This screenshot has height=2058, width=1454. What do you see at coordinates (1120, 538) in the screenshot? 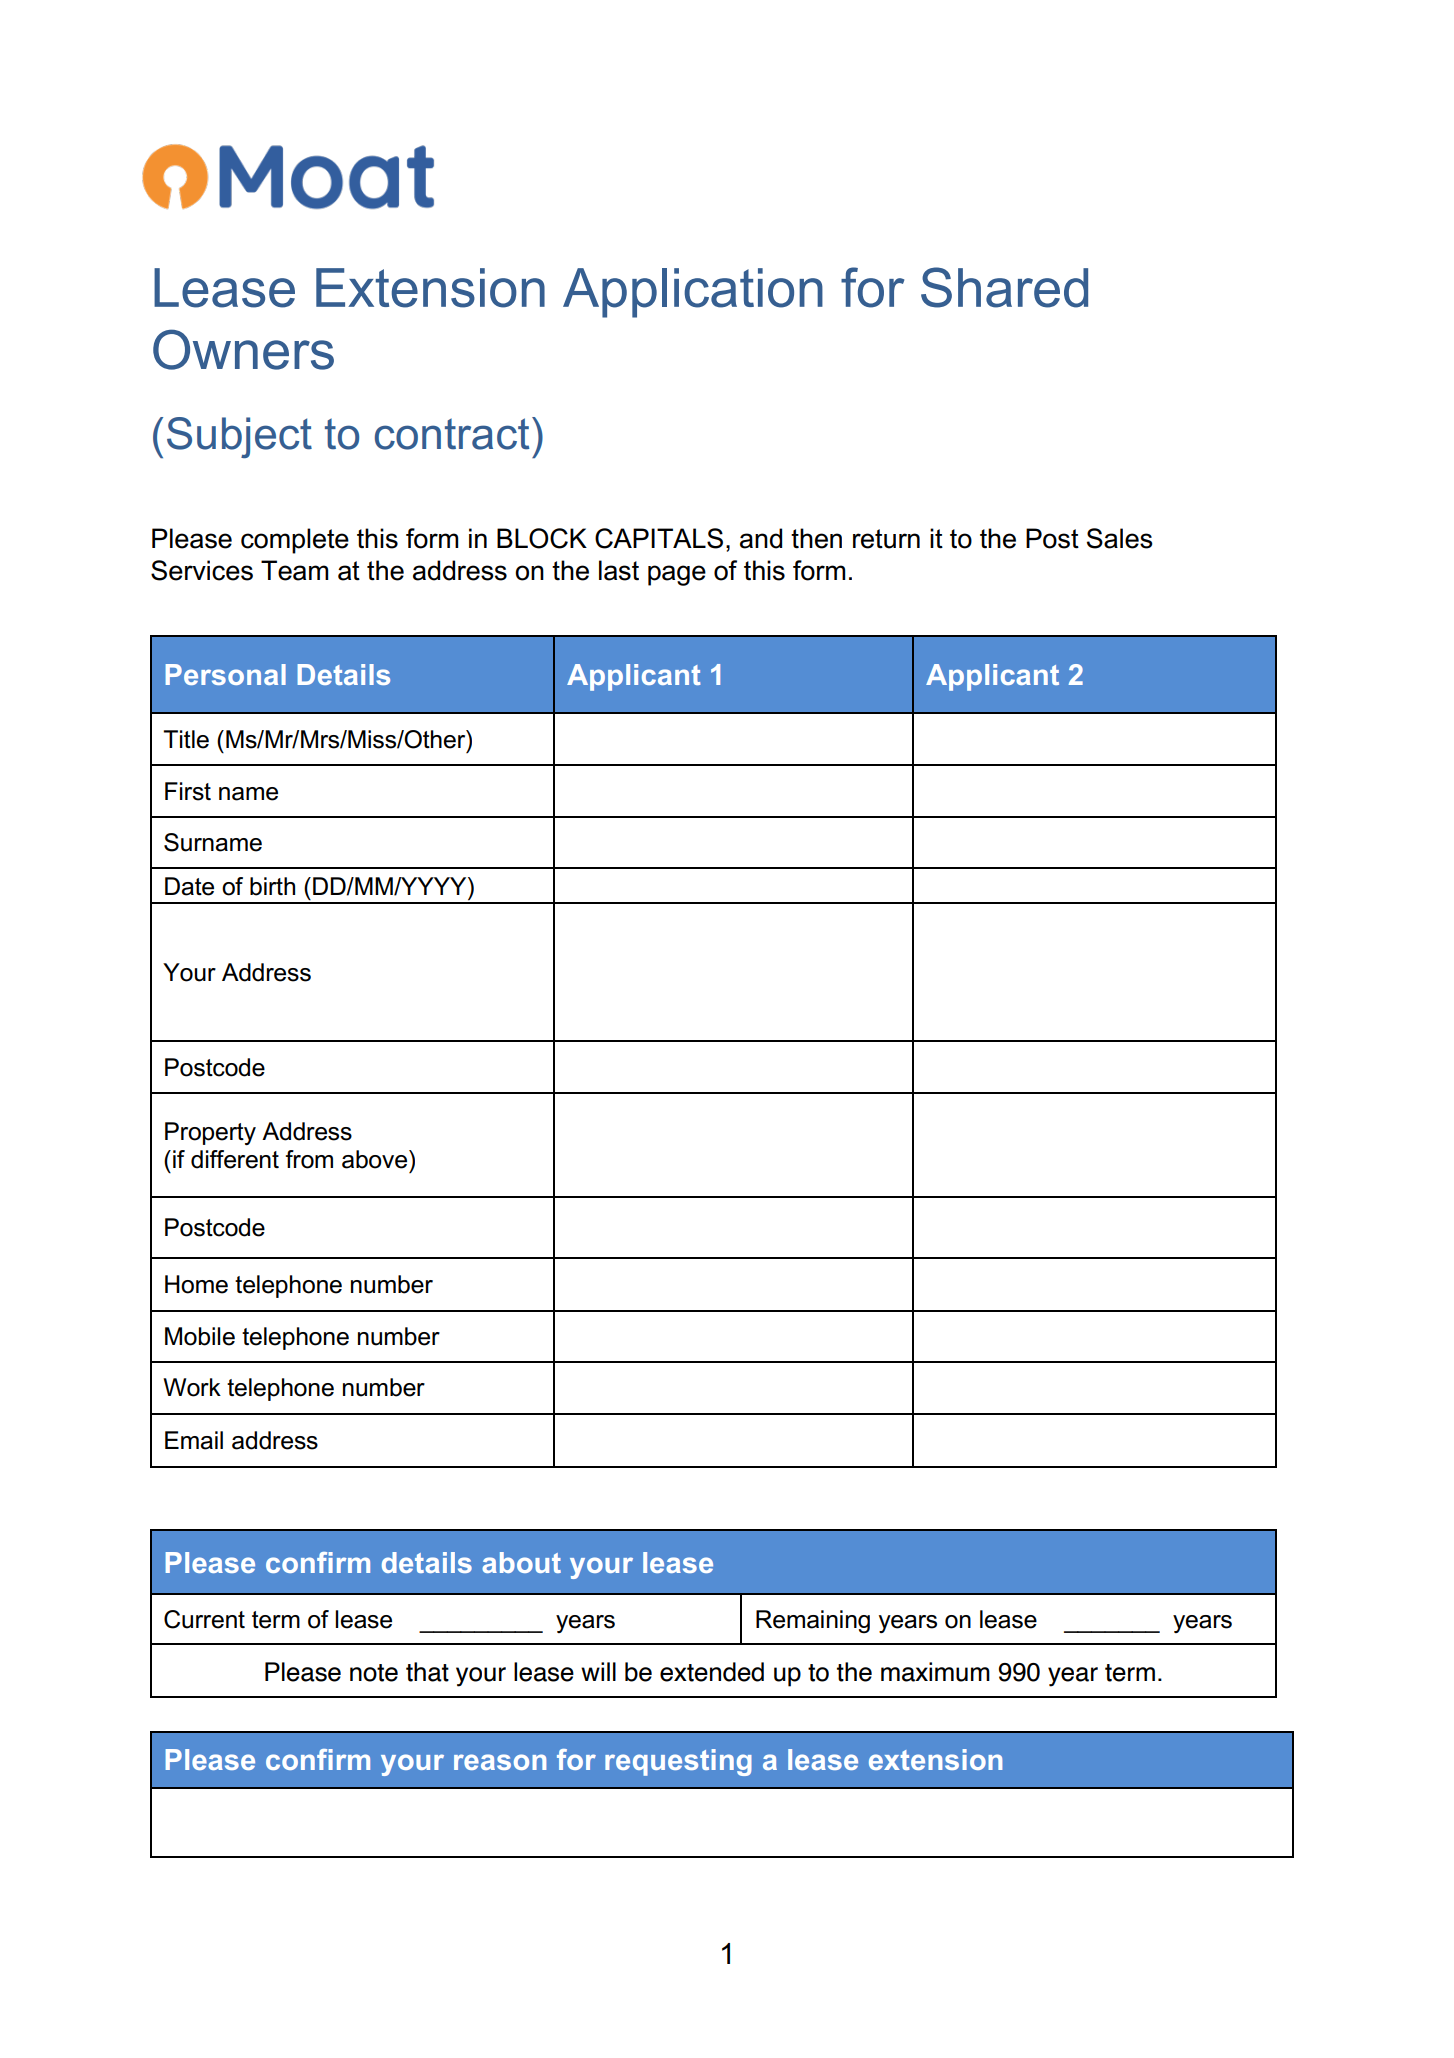
I see `Sales` at bounding box center [1120, 538].
